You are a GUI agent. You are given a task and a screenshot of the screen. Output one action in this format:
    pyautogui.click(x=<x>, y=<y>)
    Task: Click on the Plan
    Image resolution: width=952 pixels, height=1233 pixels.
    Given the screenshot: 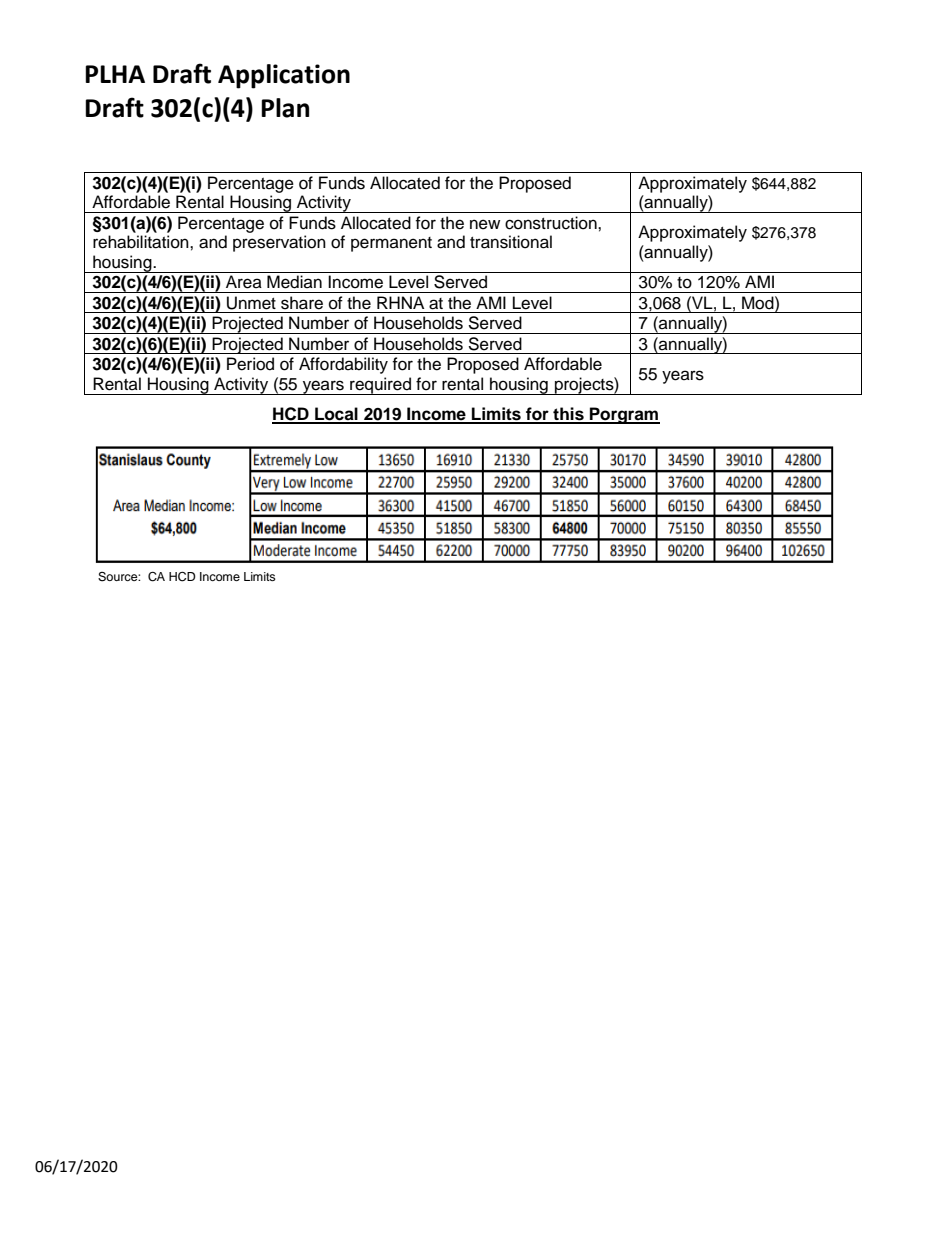 What is the action you would take?
    pyautogui.click(x=285, y=108)
